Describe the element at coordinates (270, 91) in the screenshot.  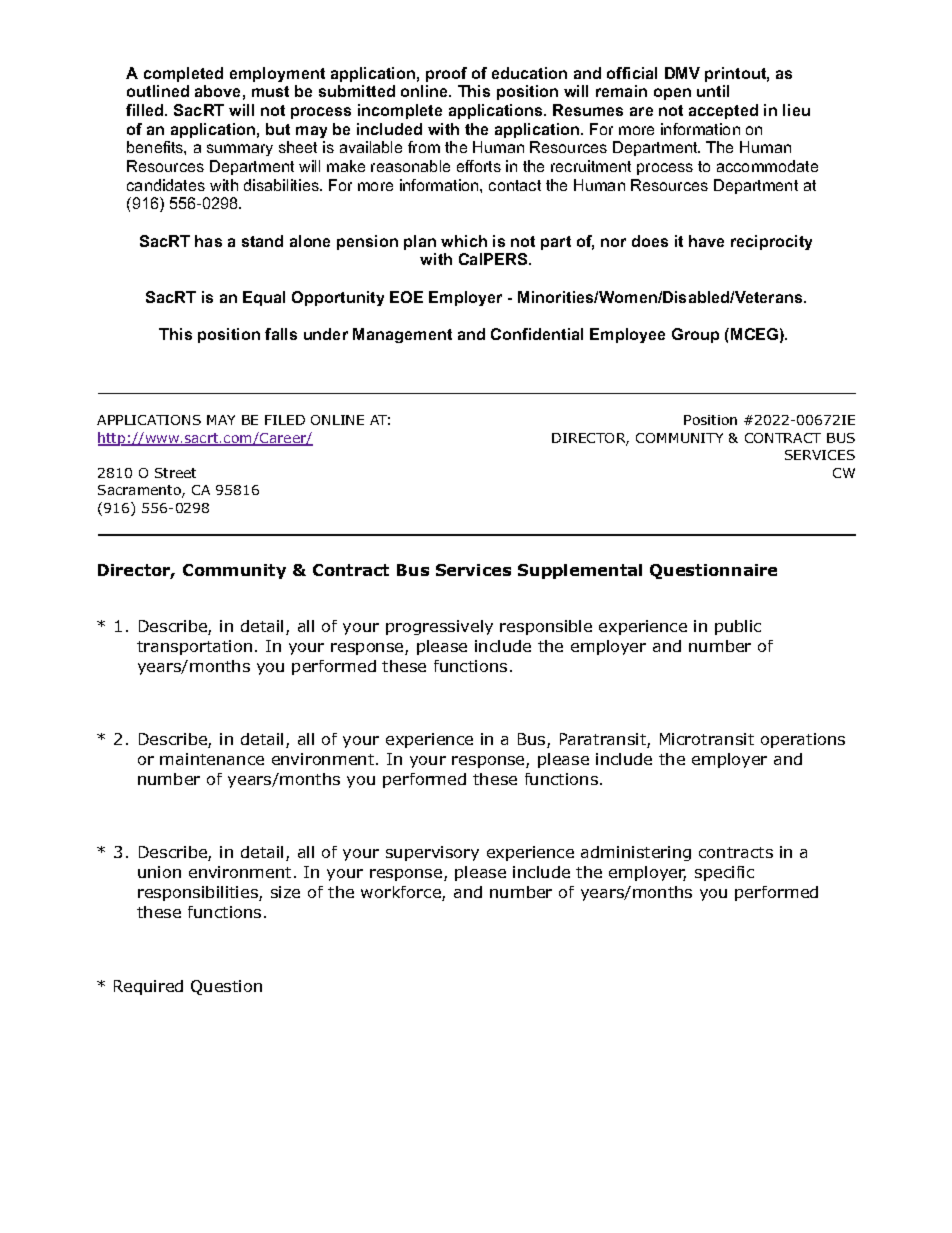
I see `must` at that location.
